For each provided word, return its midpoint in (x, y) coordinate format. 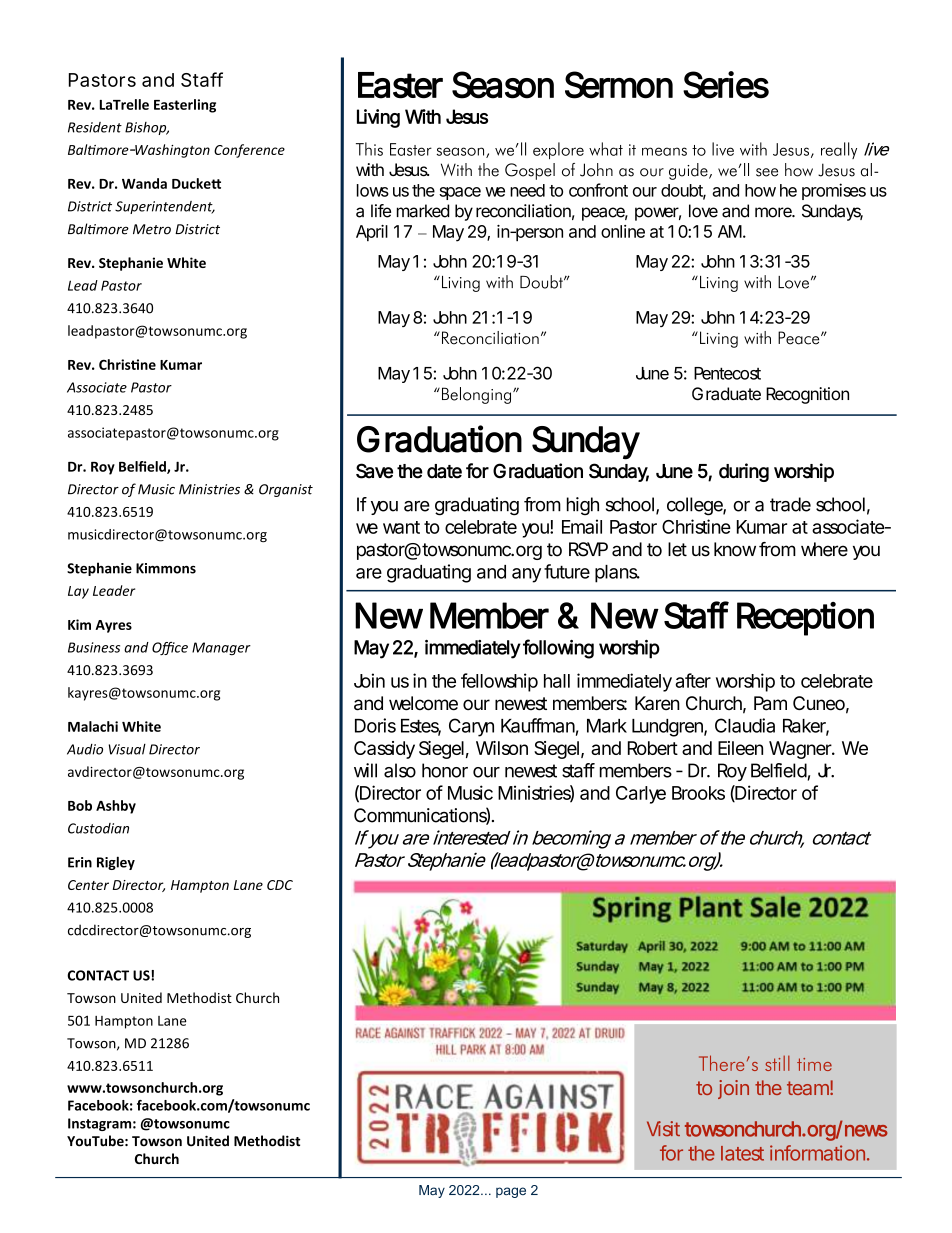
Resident (95, 127)
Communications (422, 816)
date (444, 471)
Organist (286, 490)
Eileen (740, 748)
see (767, 172)
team (810, 1087)
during (744, 472)
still (777, 1063)
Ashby (116, 807)
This (369, 149)
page (511, 1192)
